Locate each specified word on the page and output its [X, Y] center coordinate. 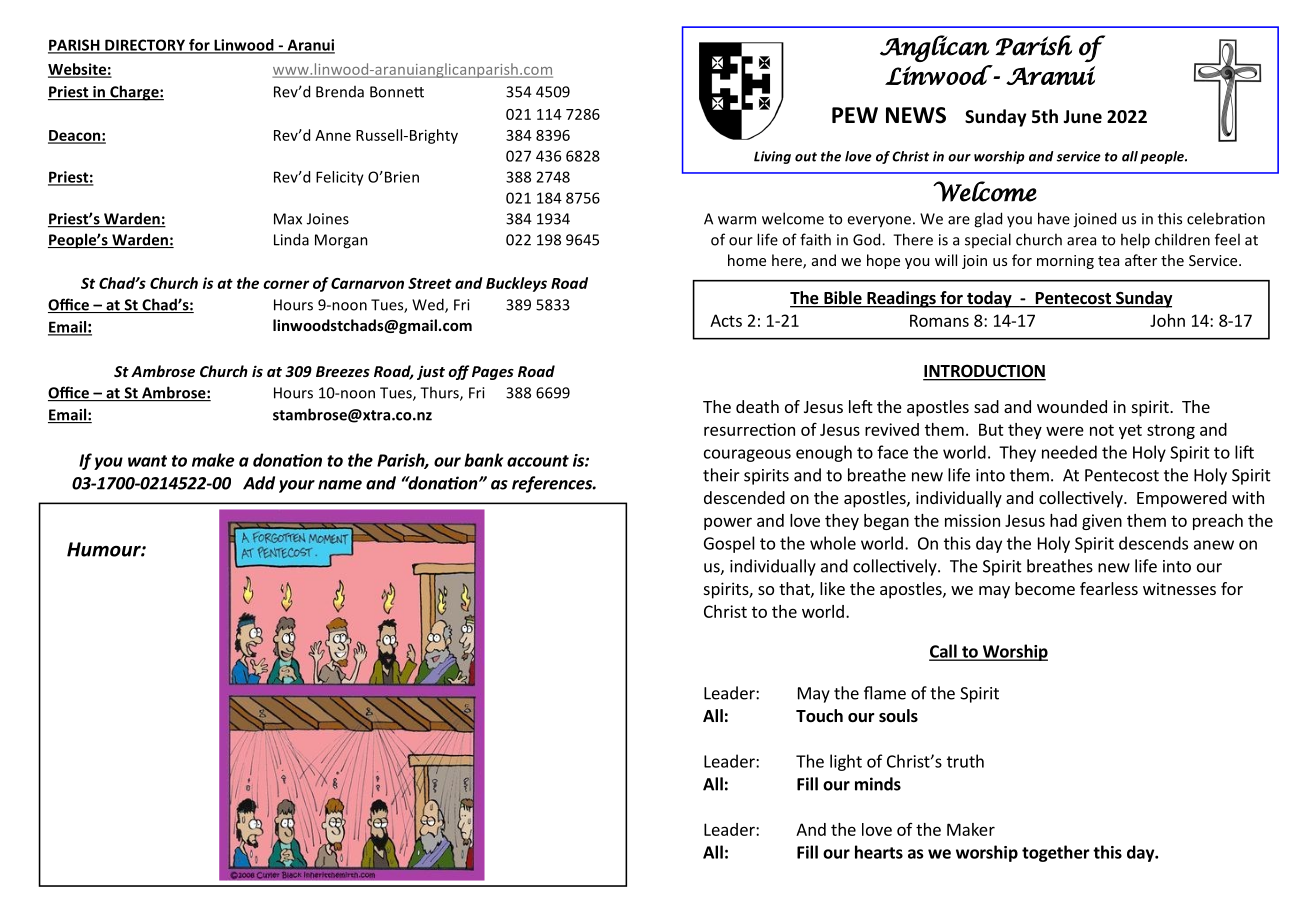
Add [259, 483]
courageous [747, 455]
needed [1069, 452]
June [1082, 117]
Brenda [340, 92]
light [846, 762]
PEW [855, 115]
